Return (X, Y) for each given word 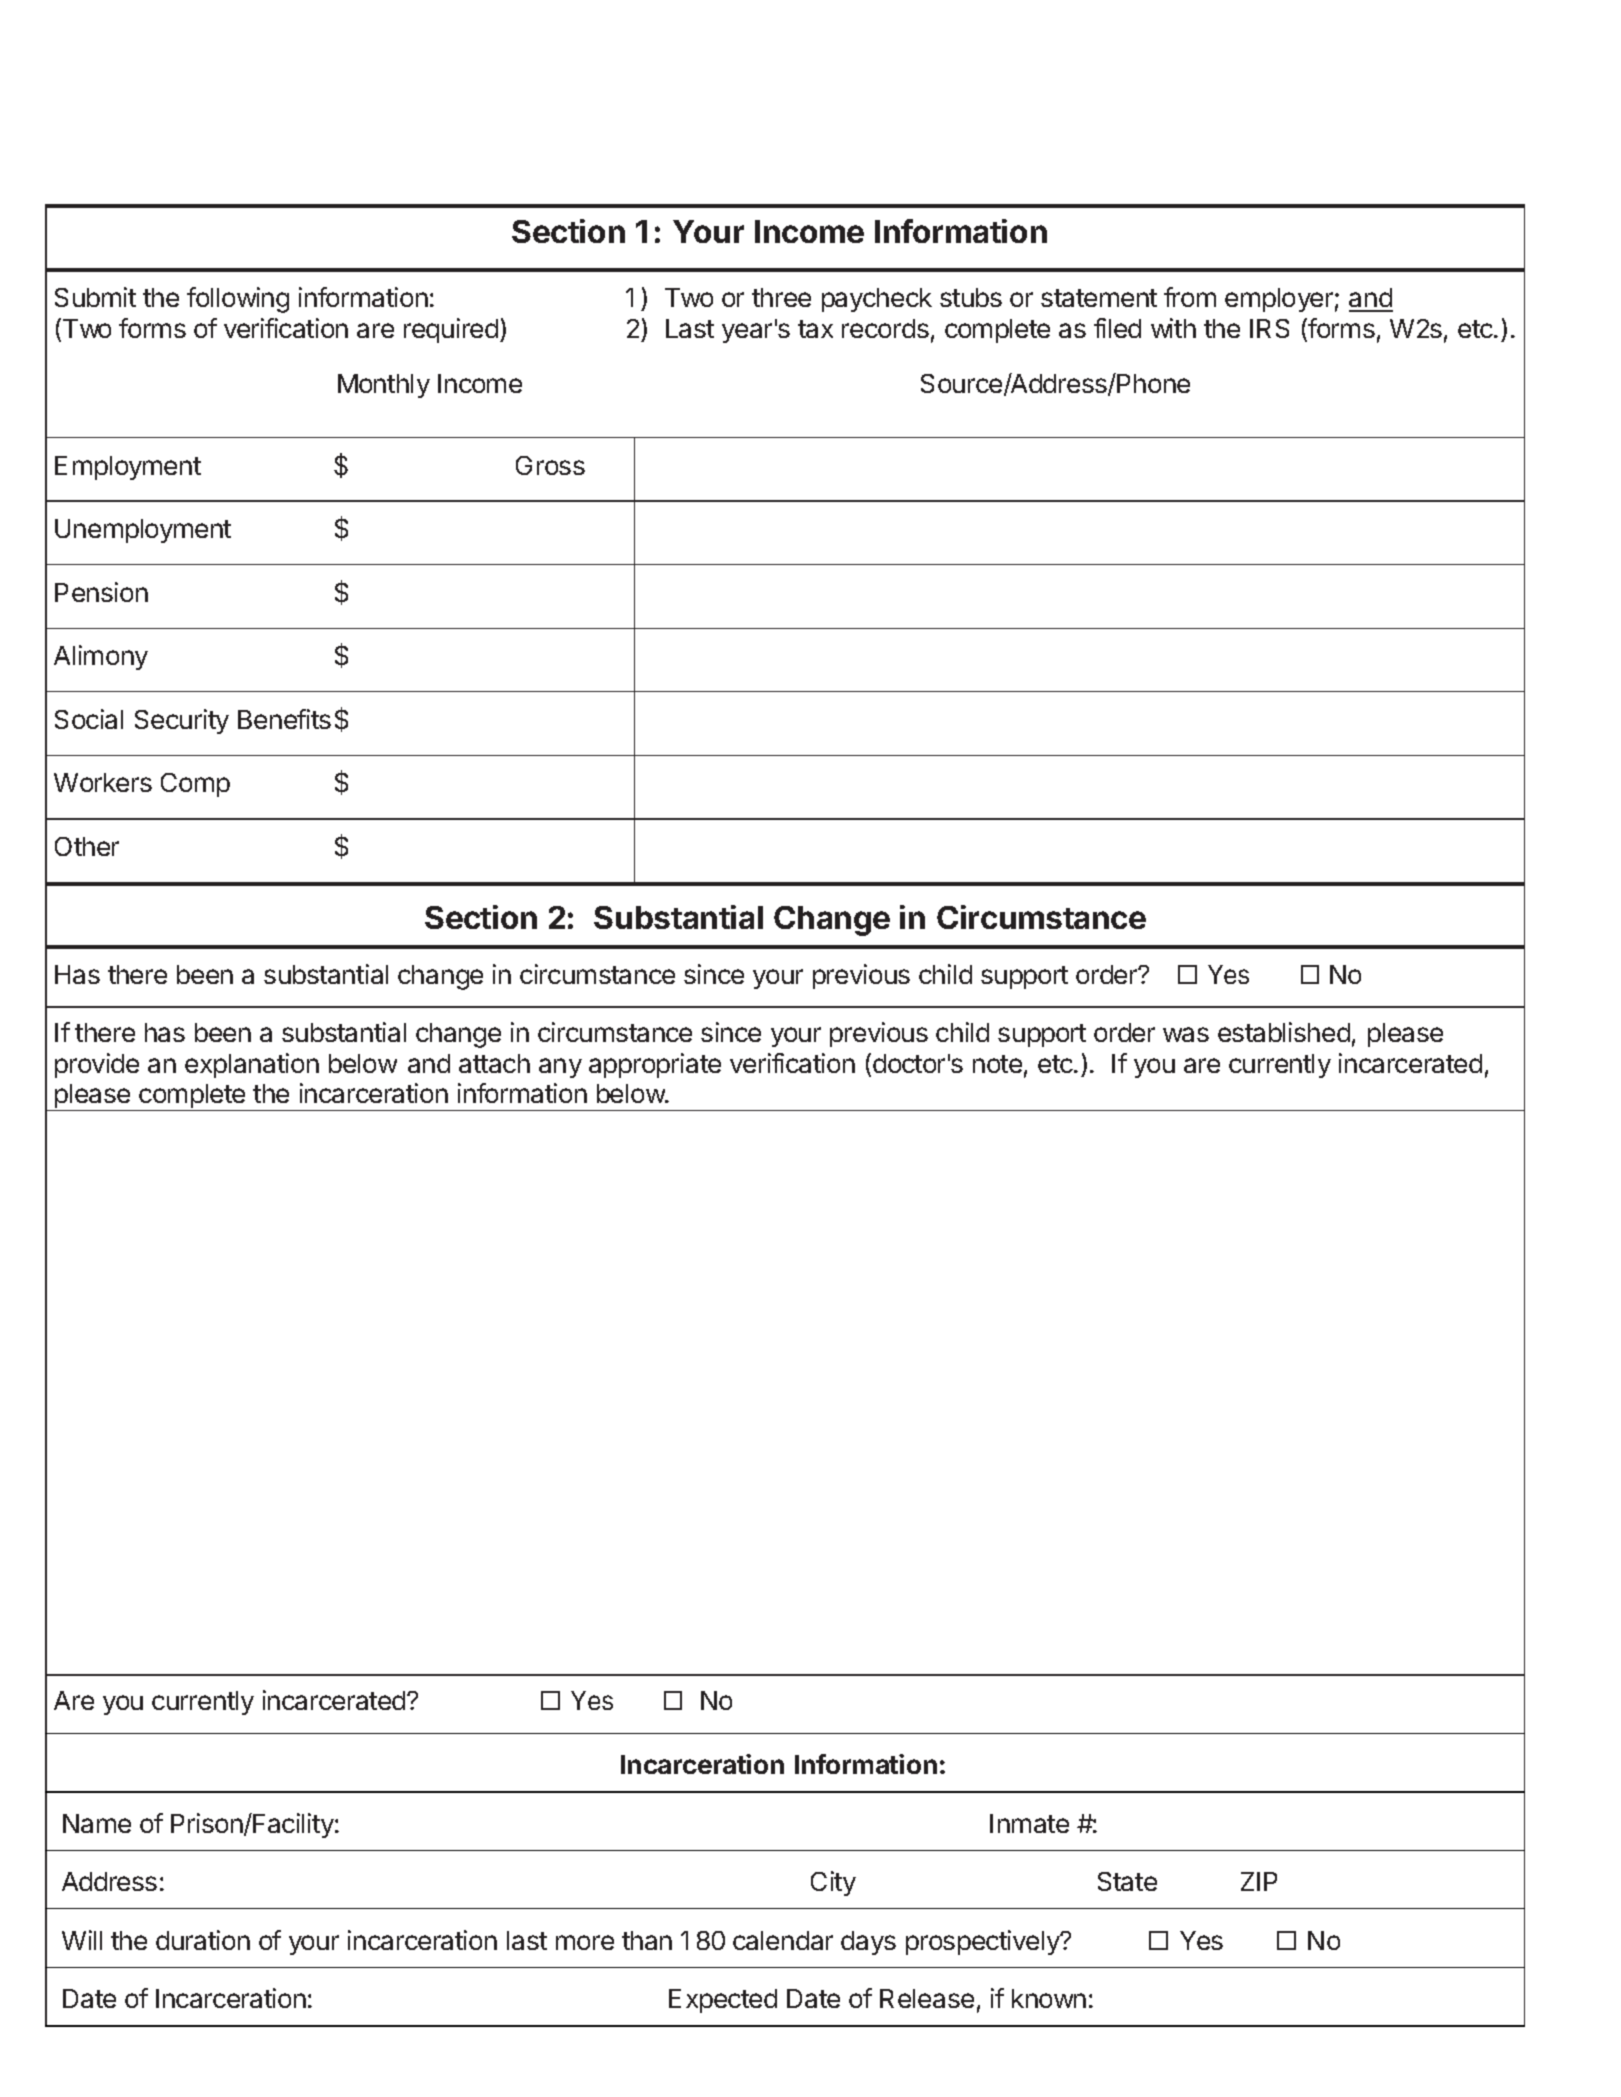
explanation (252, 1065)
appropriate (655, 1065)
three (781, 297)
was (1186, 1034)
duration (203, 1940)
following (238, 300)
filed (1117, 328)
